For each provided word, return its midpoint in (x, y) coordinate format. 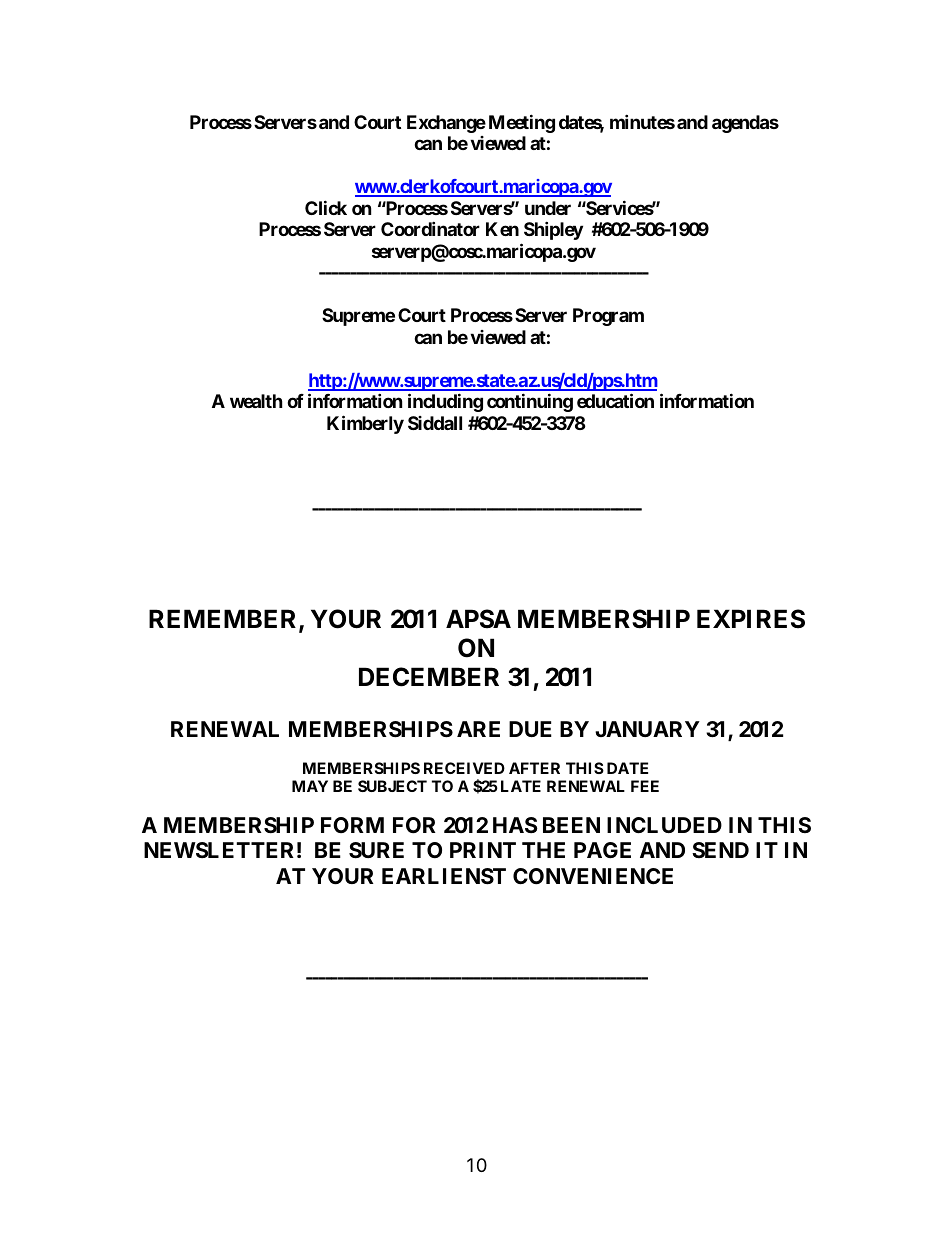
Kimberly (365, 424)
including (445, 402)
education (615, 400)
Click (326, 207)
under (548, 208)
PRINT (483, 850)
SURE (376, 850)
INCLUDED (664, 825)
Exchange (446, 124)
